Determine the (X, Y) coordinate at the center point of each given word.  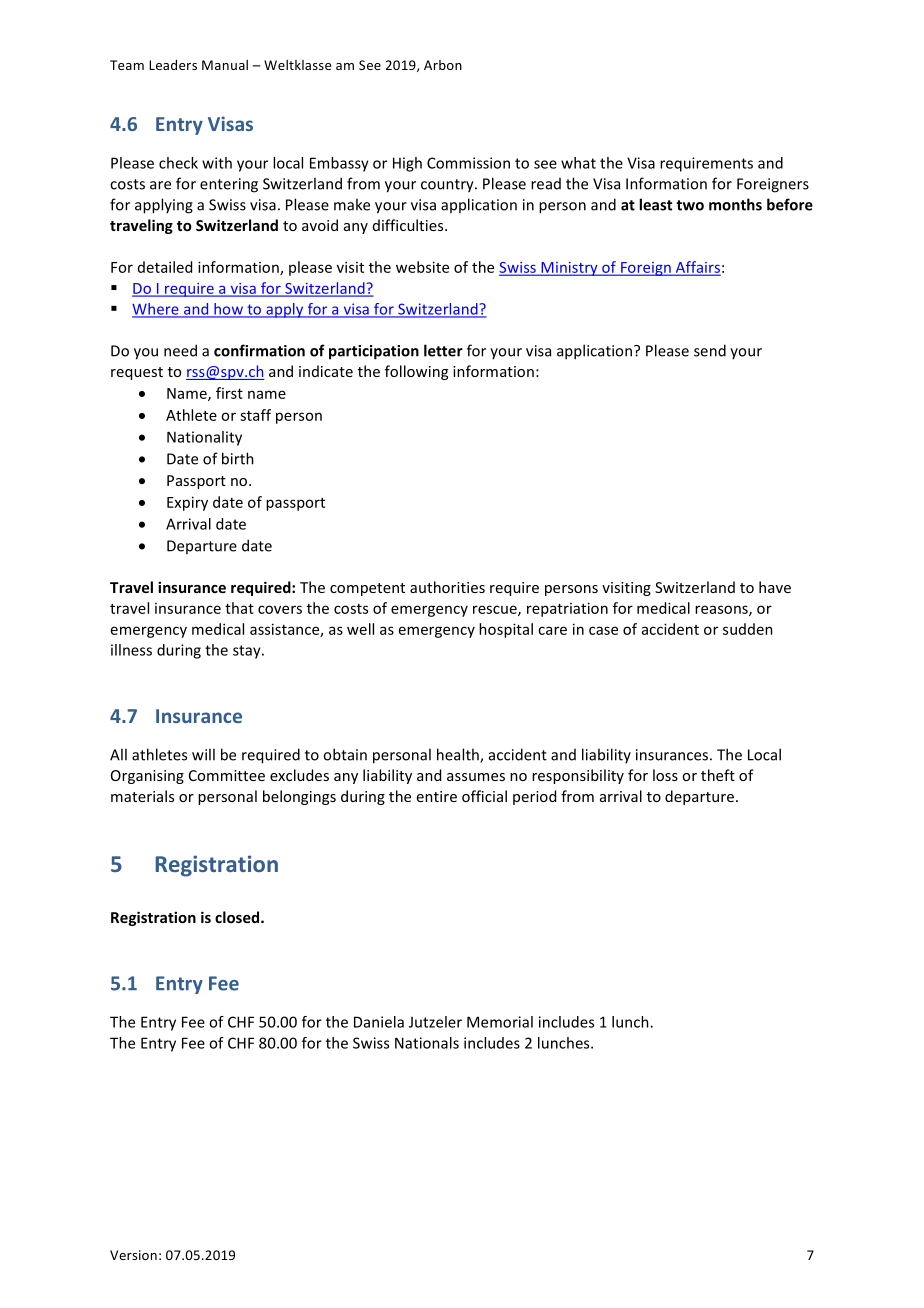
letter (443, 350)
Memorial (500, 1022)
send (710, 350)
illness (131, 650)
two (690, 205)
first (229, 393)
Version (133, 1255)
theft (718, 775)
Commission (468, 163)
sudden (748, 629)
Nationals (427, 1043)
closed (238, 917)
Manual (225, 65)
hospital (506, 630)
